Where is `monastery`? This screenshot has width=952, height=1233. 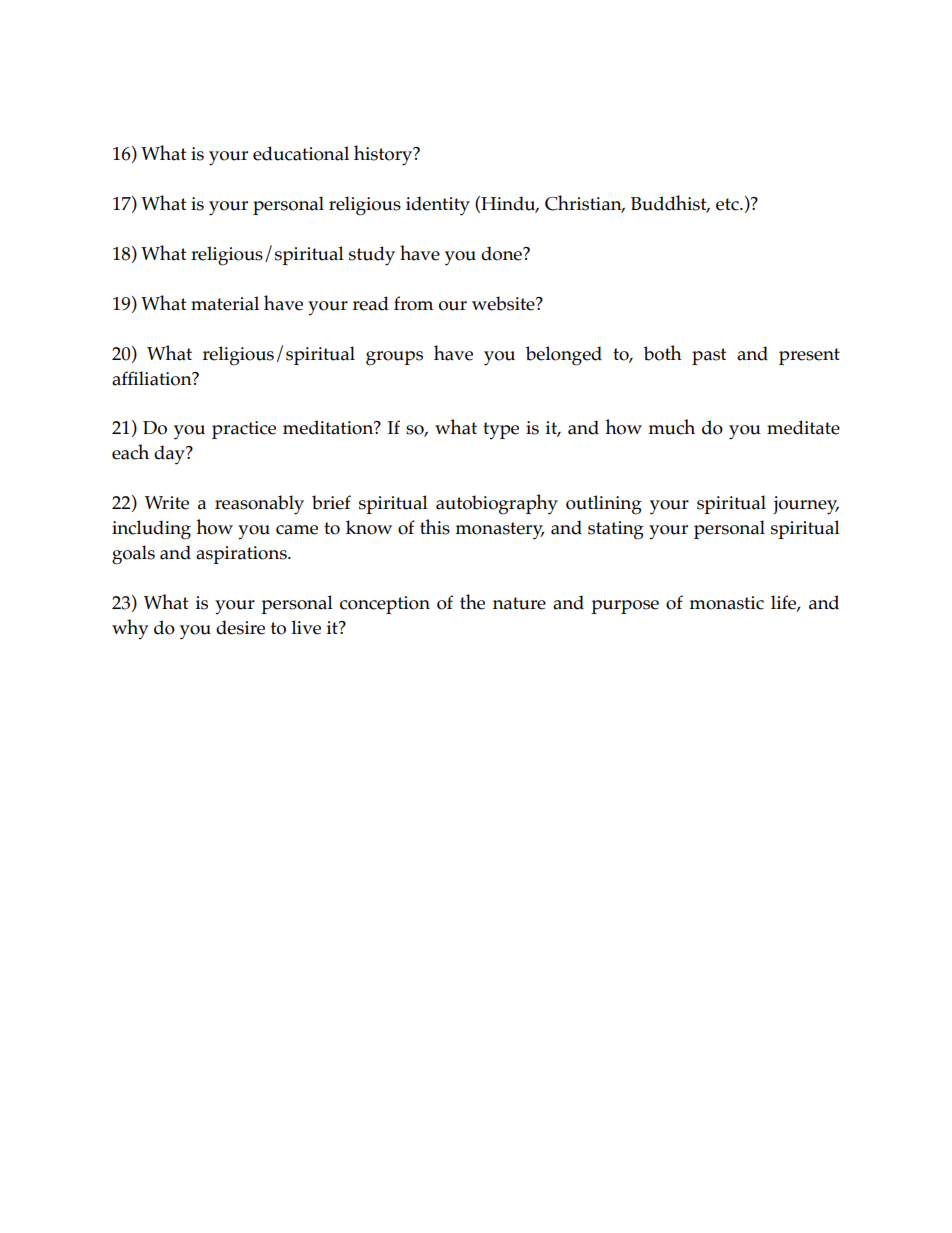
monastery is located at coordinates (499, 531).
